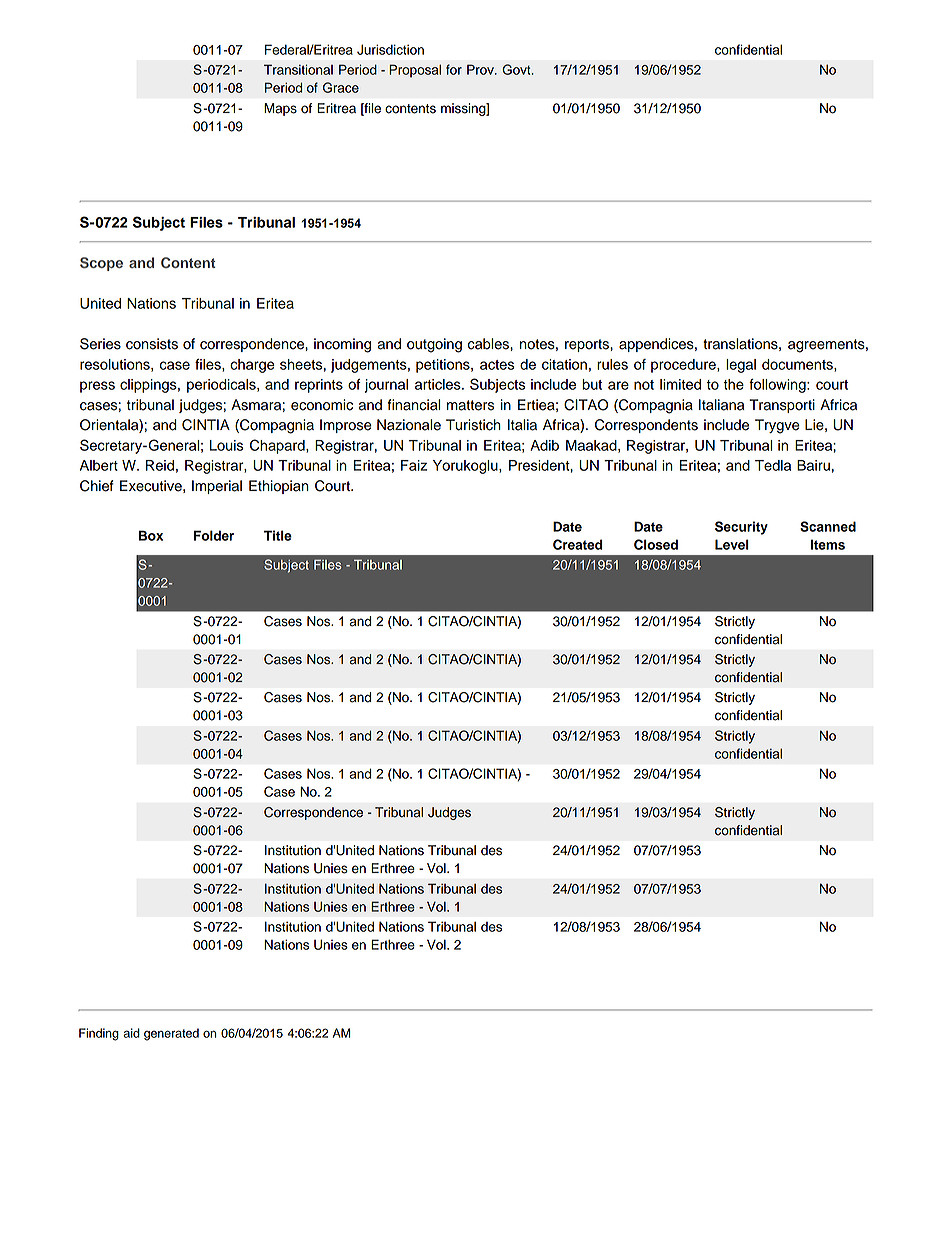 This screenshot has height=1233, width=952. What do you see at coordinates (577, 544) in the screenshot?
I see `Created` at bounding box center [577, 544].
